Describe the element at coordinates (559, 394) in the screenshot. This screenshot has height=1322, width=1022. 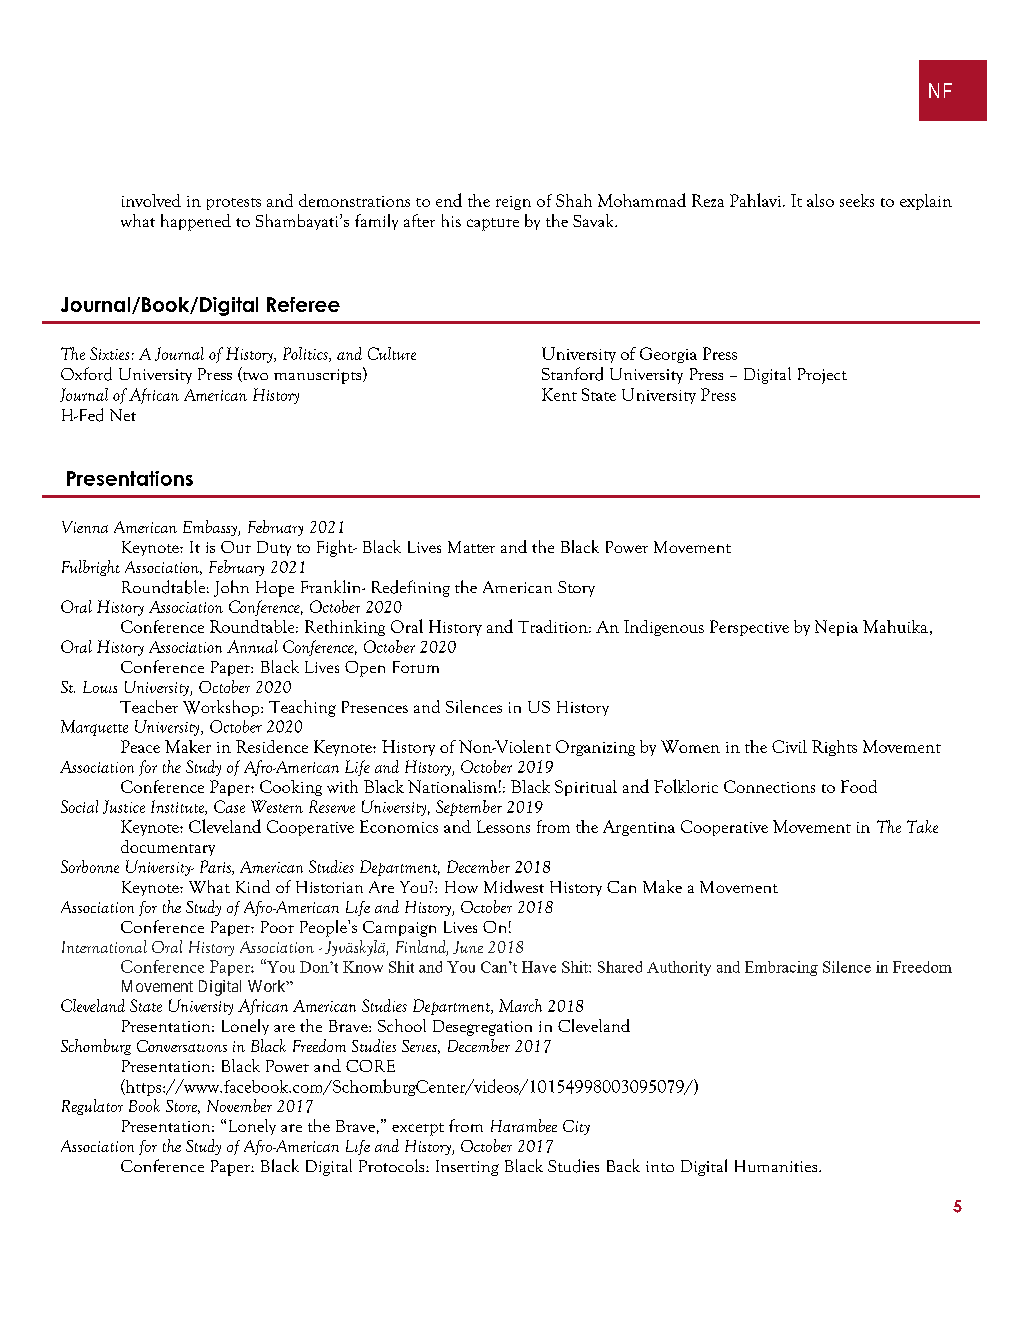
I see `Kent` at that location.
